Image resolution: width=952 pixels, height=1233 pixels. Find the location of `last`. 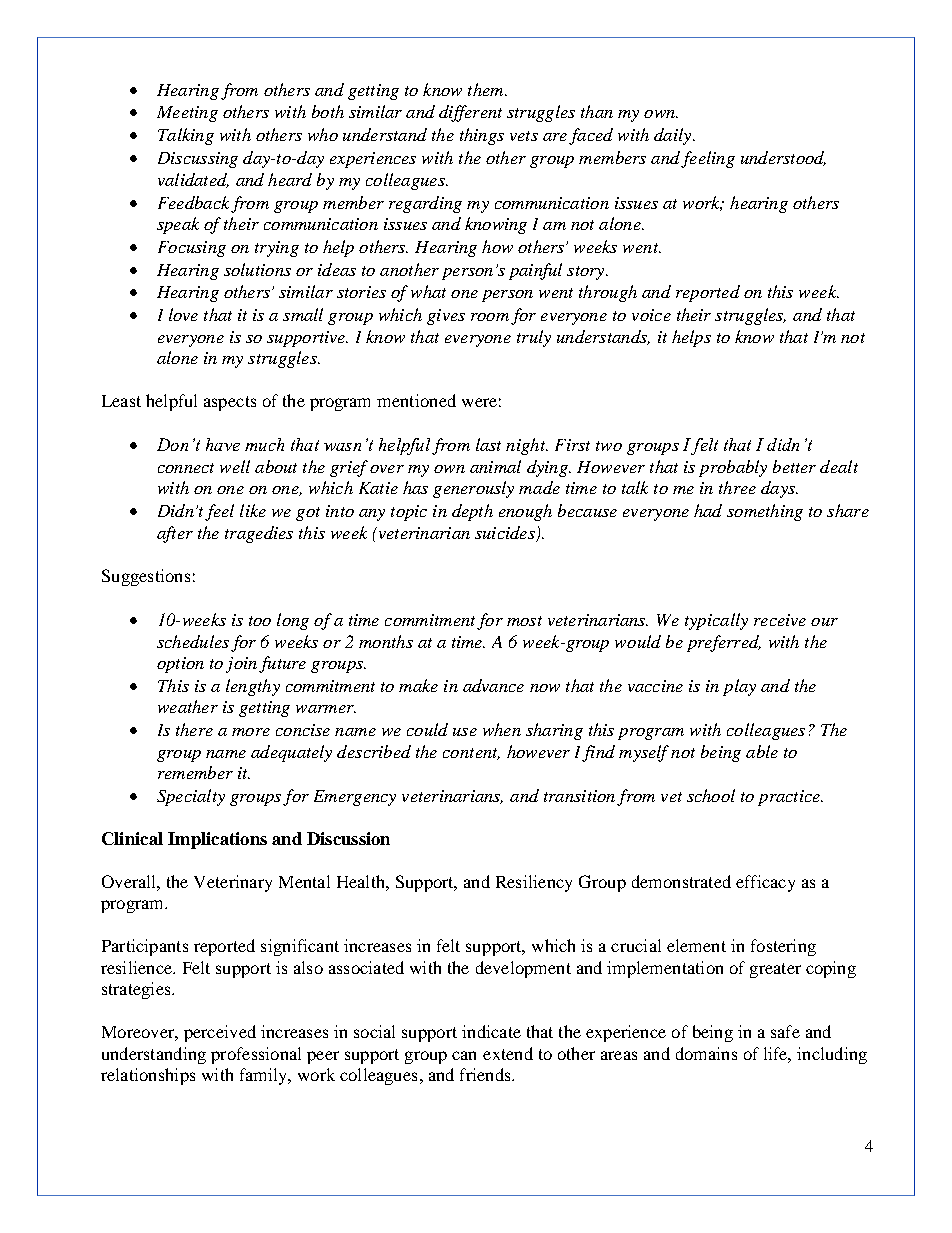

last is located at coordinates (488, 444).
